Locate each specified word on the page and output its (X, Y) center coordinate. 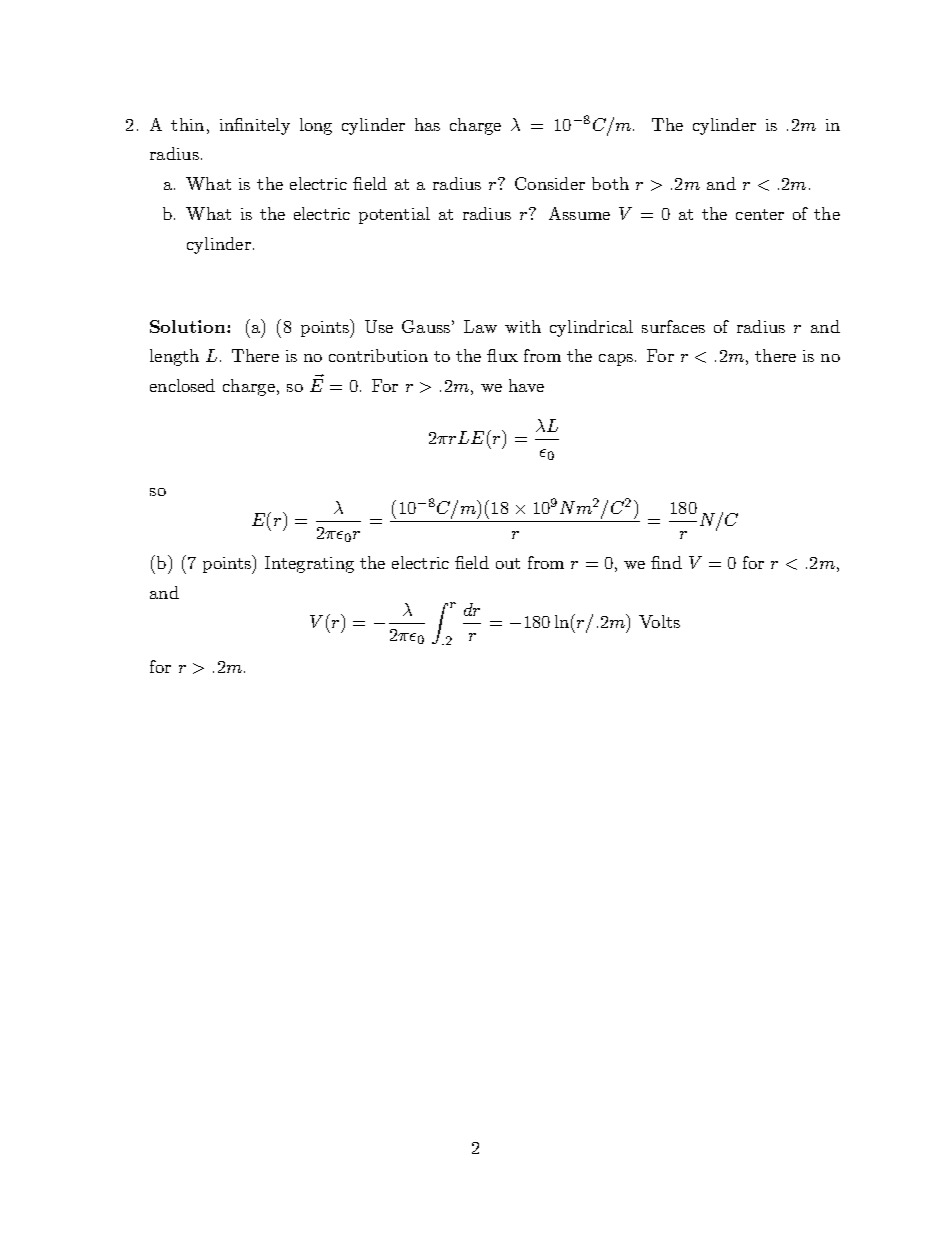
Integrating (309, 564)
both (610, 183)
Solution (189, 326)
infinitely (255, 126)
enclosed (182, 385)
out (508, 563)
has (427, 124)
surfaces (673, 326)
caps (616, 360)
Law (480, 326)
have (526, 385)
